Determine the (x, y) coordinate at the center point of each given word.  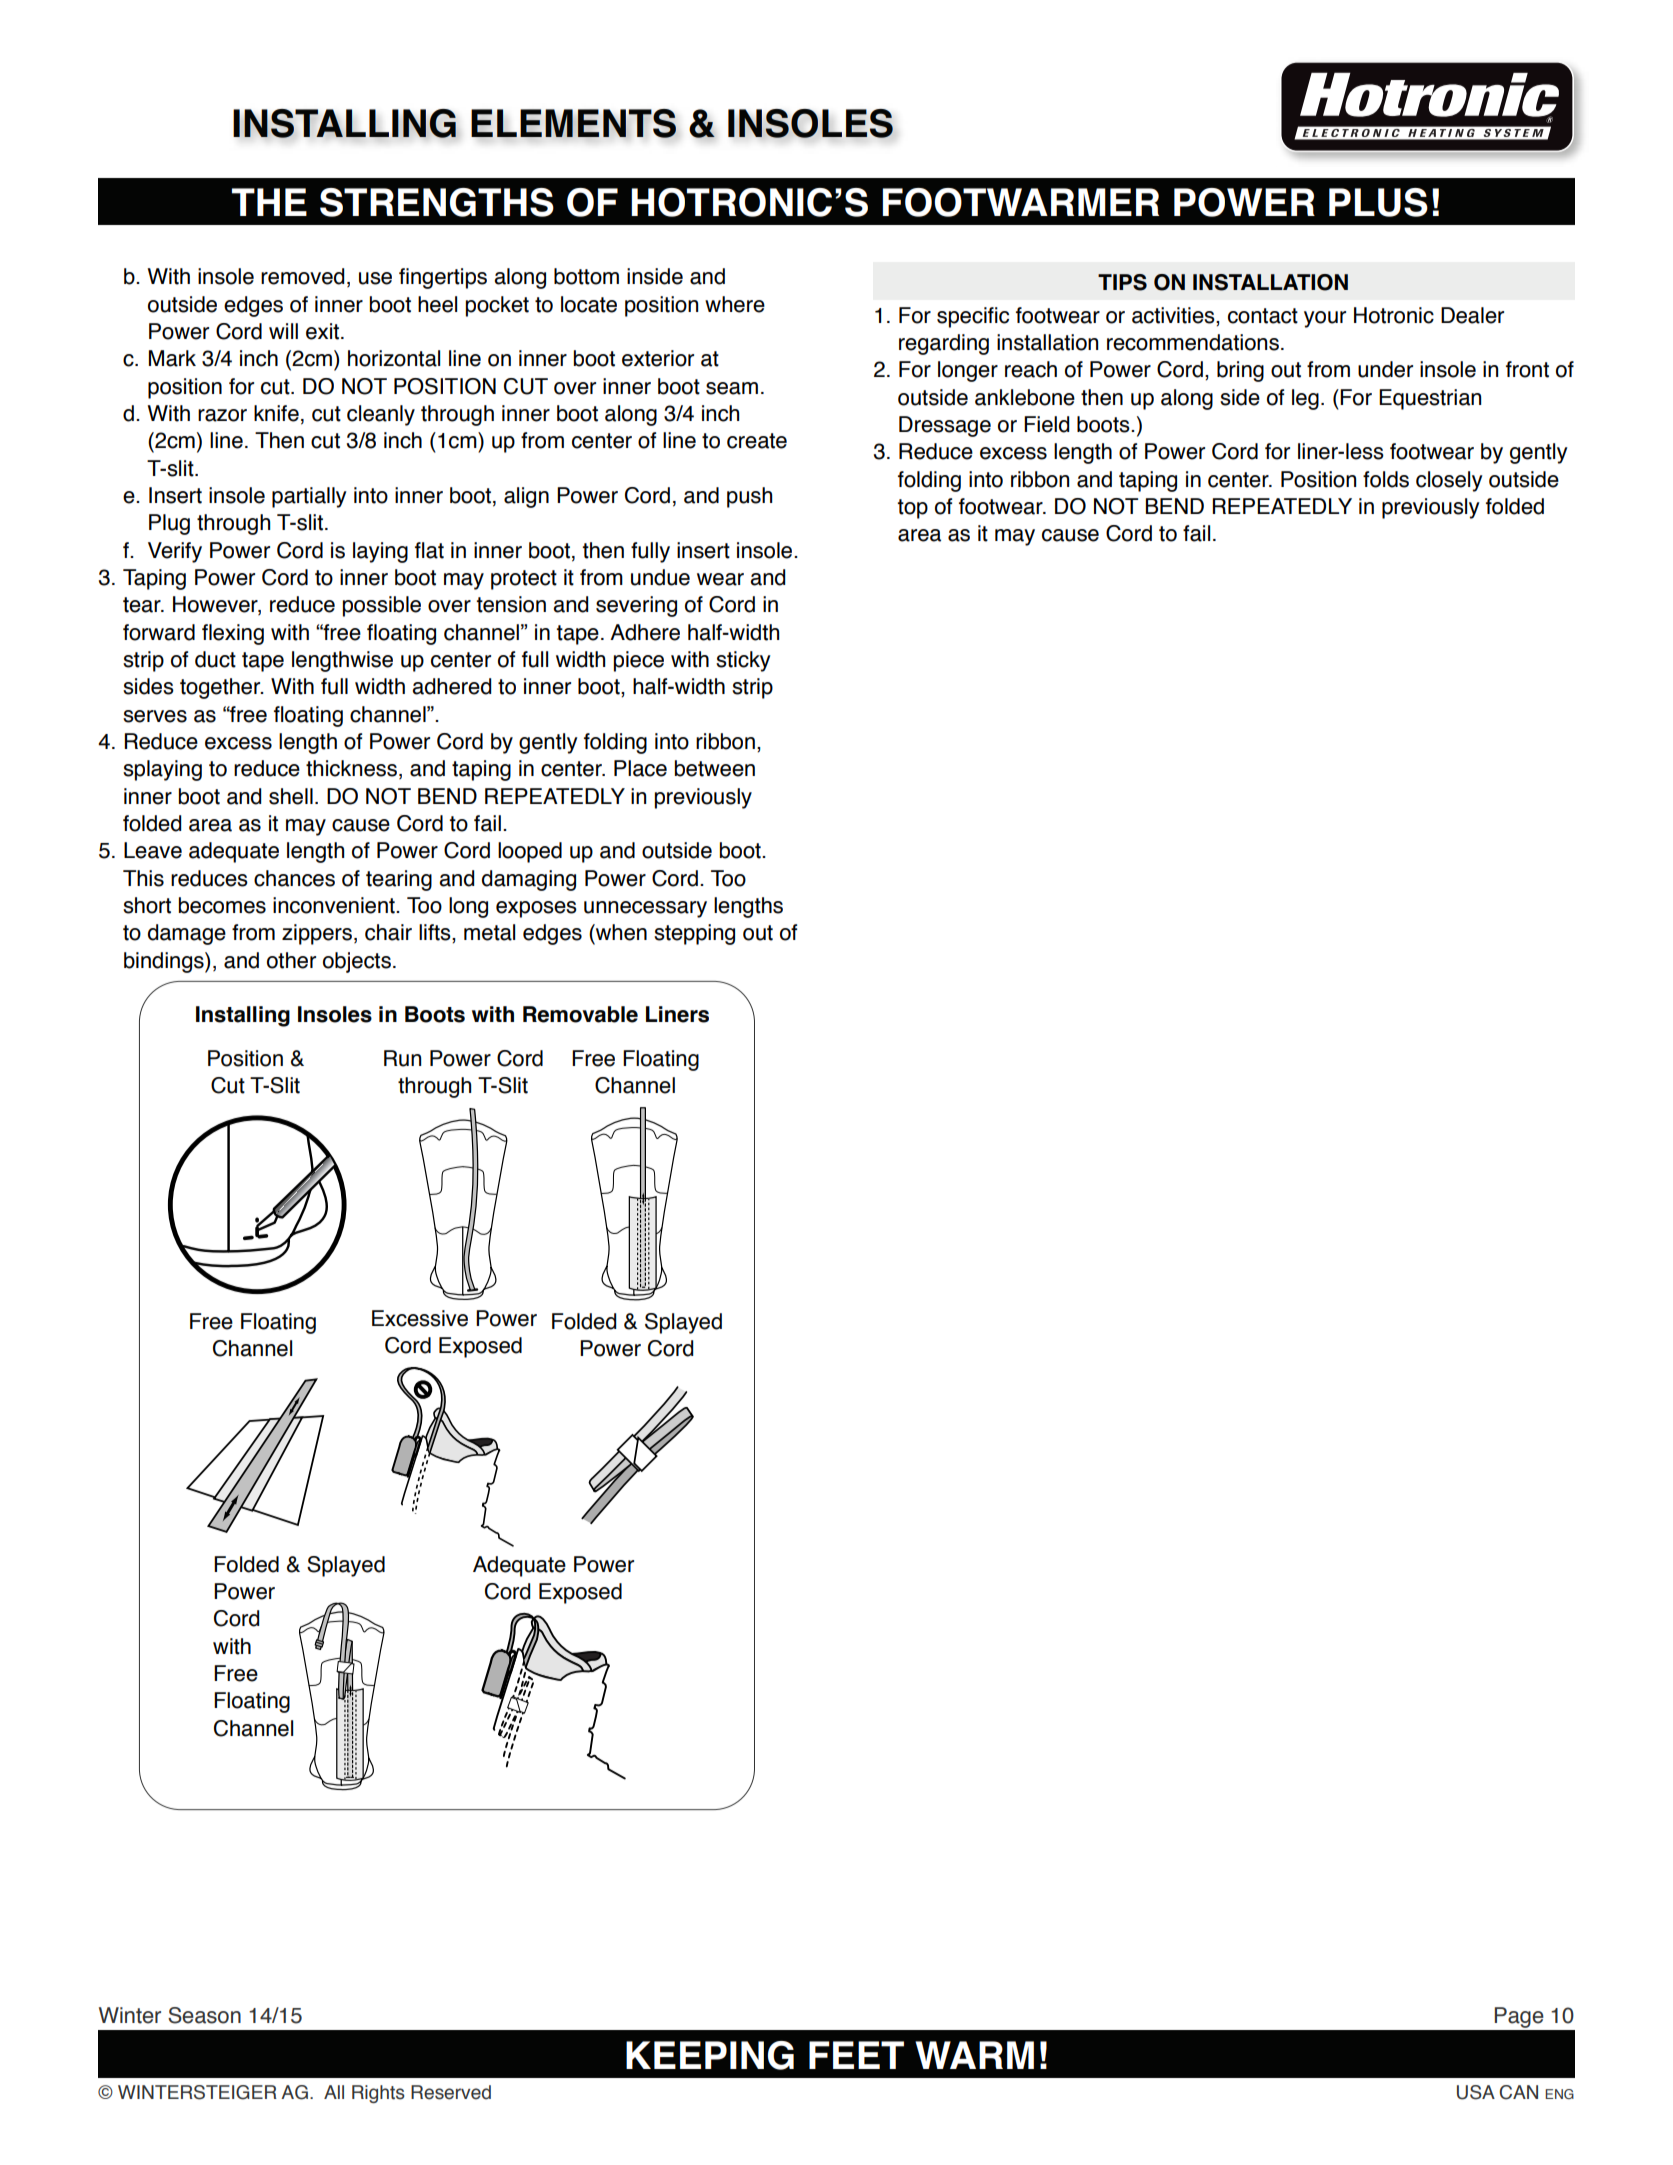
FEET (856, 2055)
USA (1476, 2092)
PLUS (1378, 202)
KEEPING (710, 2055)
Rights (378, 2094)
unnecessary (645, 909)
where (735, 304)
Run (402, 1058)
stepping (694, 934)
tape (263, 662)
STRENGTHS (437, 202)
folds (1386, 479)
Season (204, 2015)
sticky (743, 661)
